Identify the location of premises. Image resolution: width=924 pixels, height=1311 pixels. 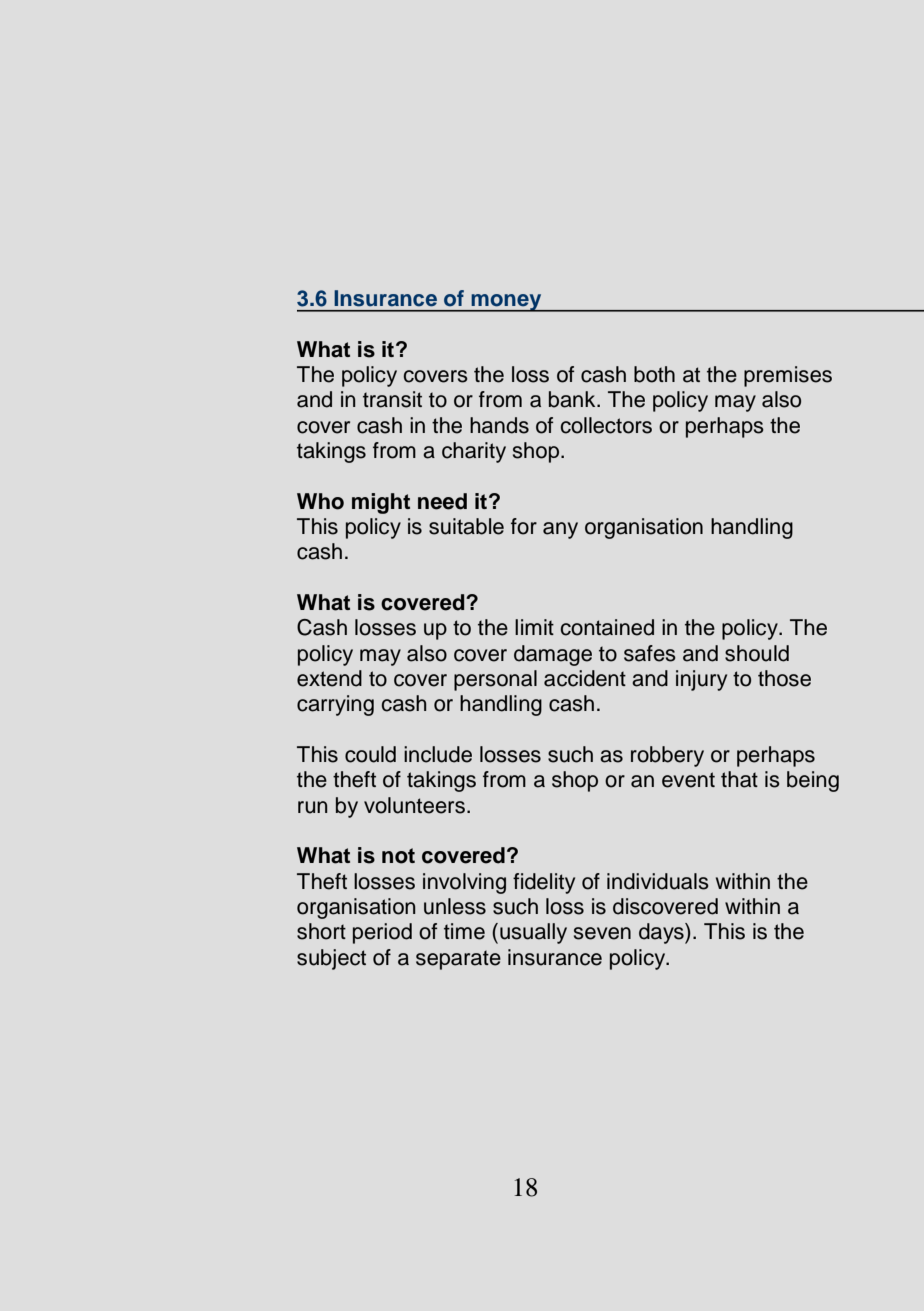
(788, 376).
